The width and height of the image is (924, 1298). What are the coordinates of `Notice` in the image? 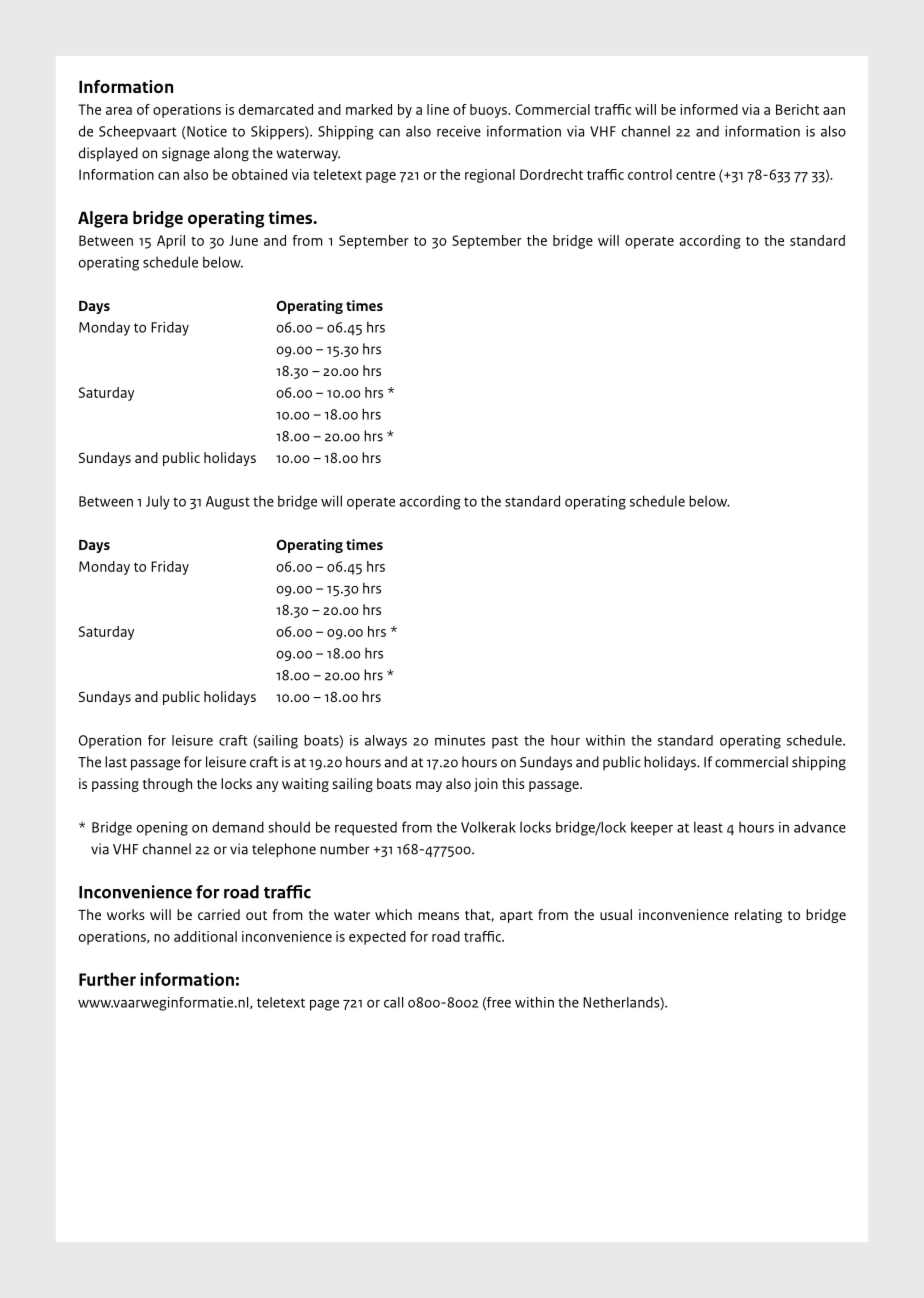 It's located at (206, 132).
